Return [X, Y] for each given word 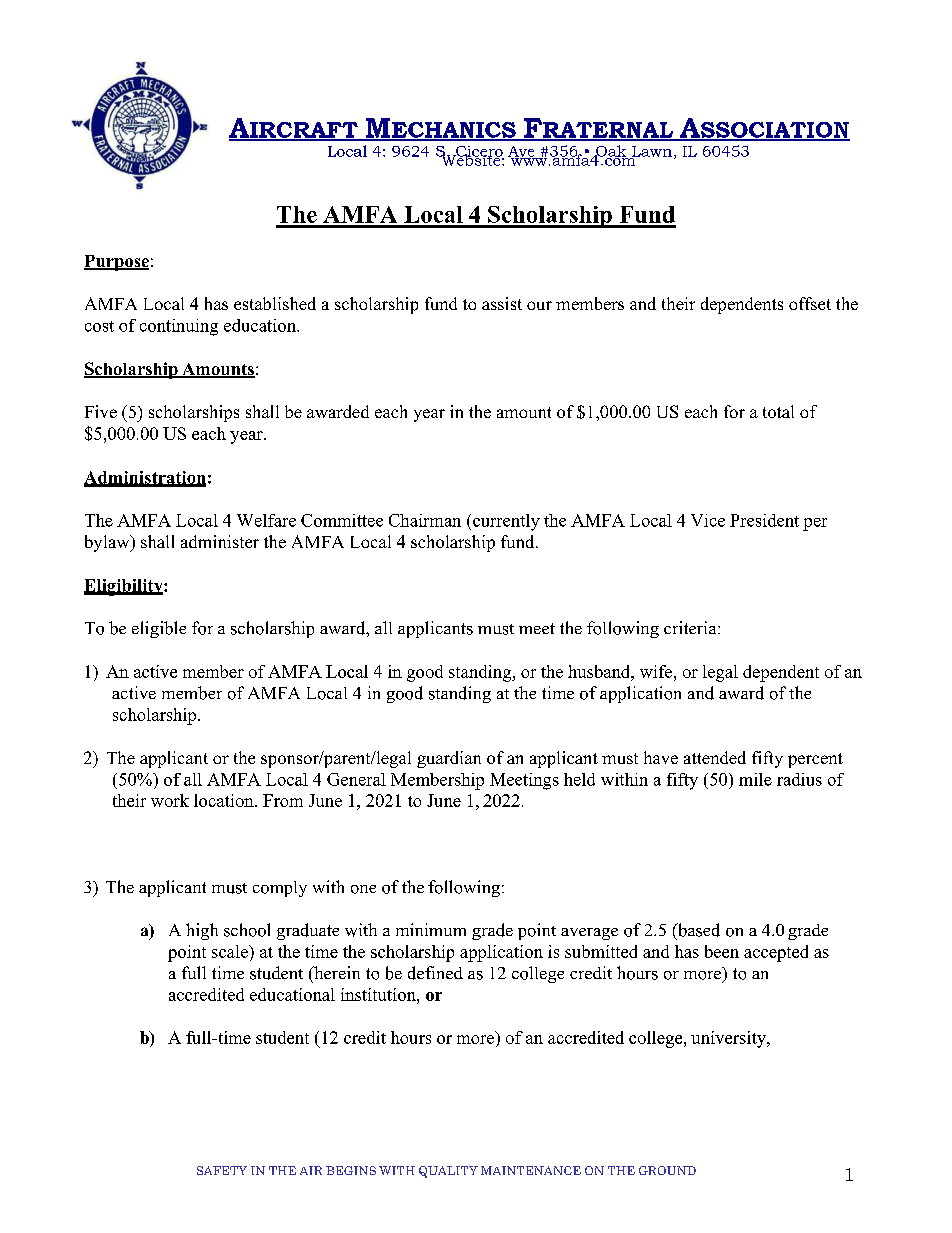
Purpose [116, 263]
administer [220, 541]
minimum [431, 929]
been [722, 951]
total [778, 411]
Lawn [651, 152]
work [170, 800]
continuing [179, 327]
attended [715, 757]
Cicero [479, 152]
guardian [449, 759]
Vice [708, 520]
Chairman [425, 520]
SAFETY [222, 1170]
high [202, 931]
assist [502, 303]
